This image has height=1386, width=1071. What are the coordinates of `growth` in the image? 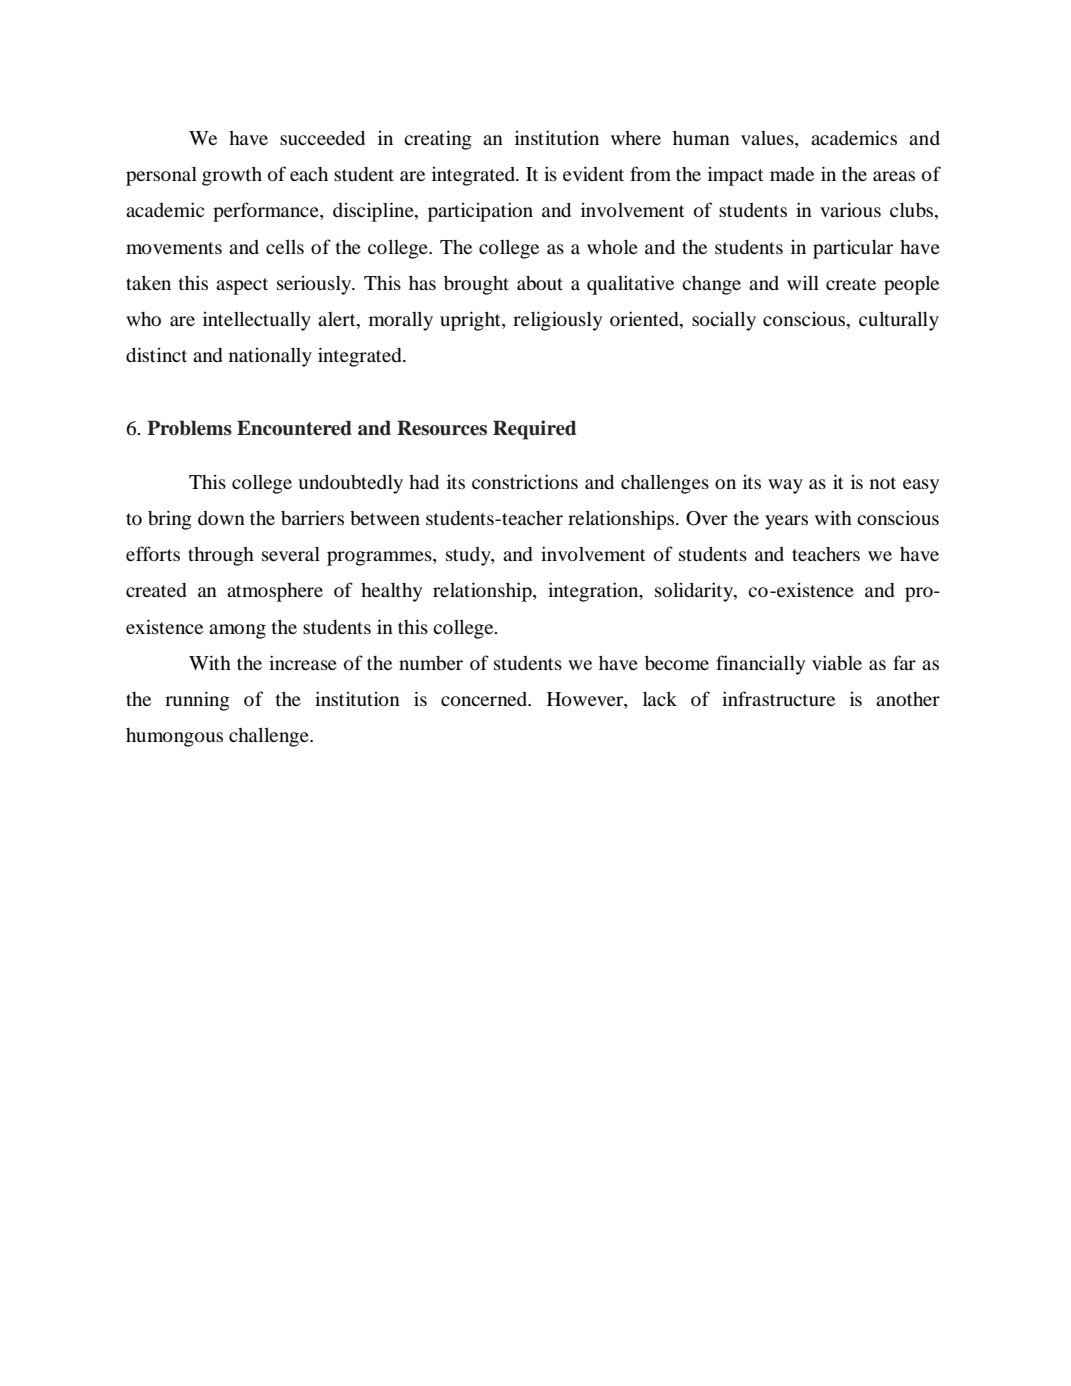 It's located at (232, 176).
